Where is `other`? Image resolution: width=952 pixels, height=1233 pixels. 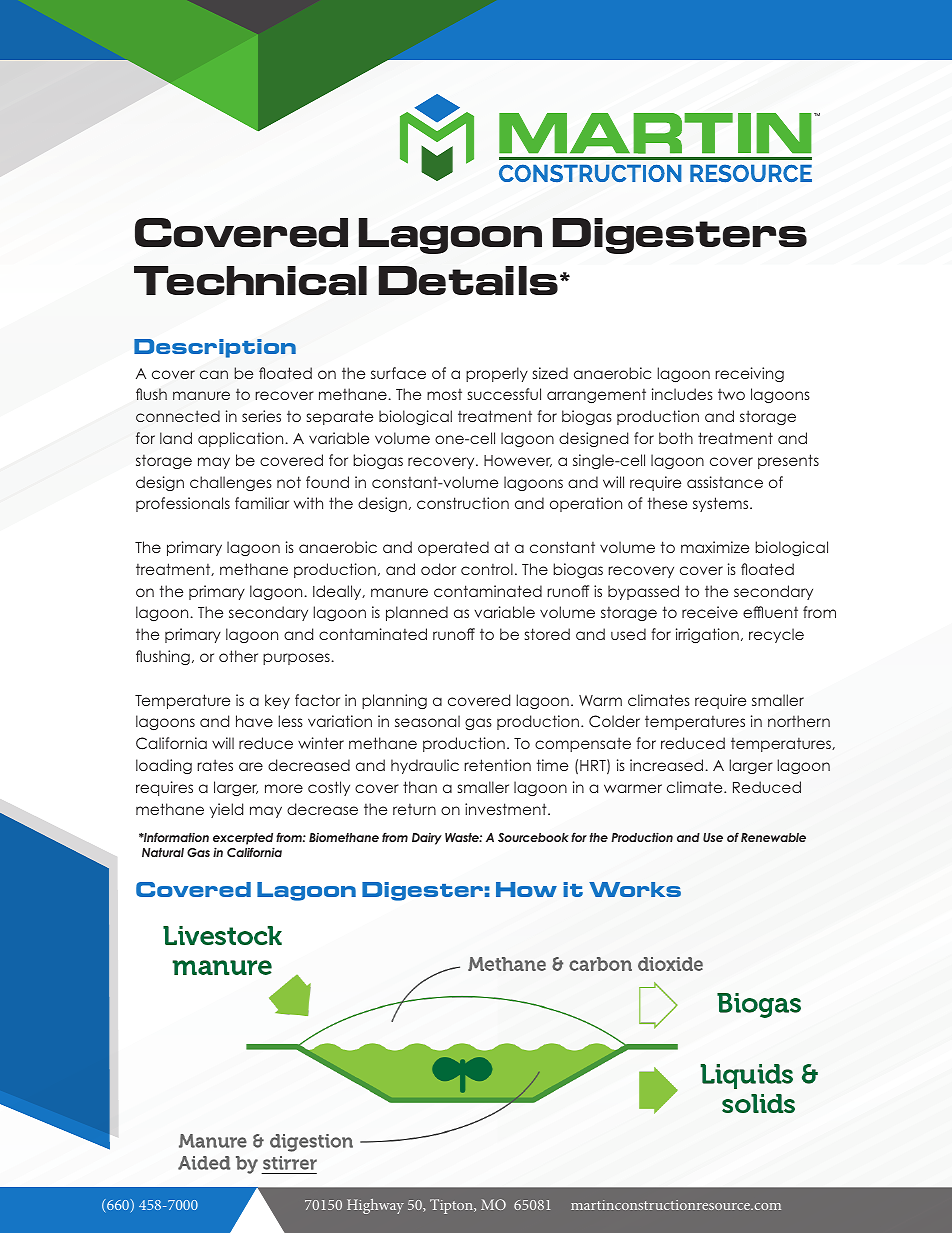
other is located at coordinates (238, 656).
